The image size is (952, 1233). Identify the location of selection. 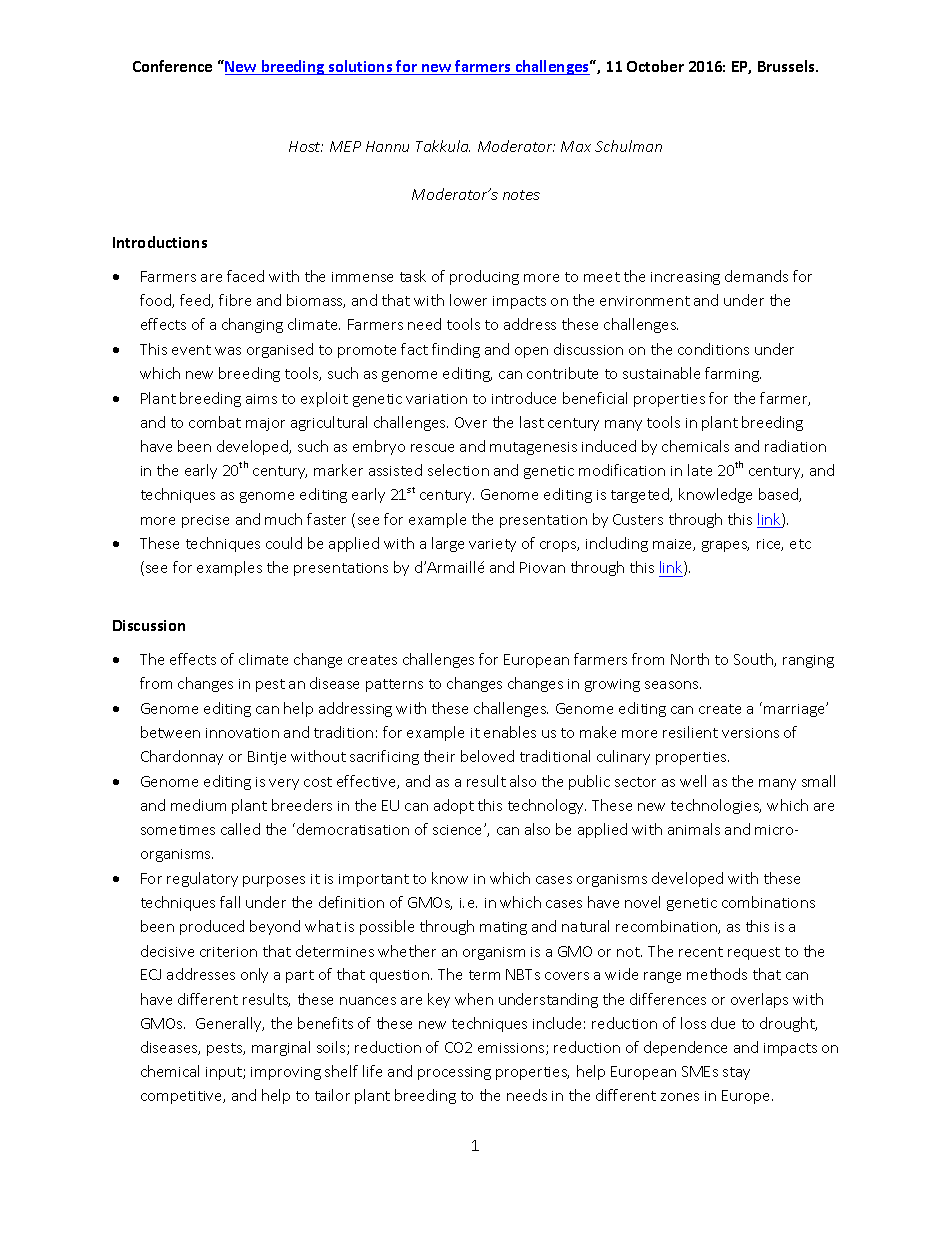
(458, 470).
